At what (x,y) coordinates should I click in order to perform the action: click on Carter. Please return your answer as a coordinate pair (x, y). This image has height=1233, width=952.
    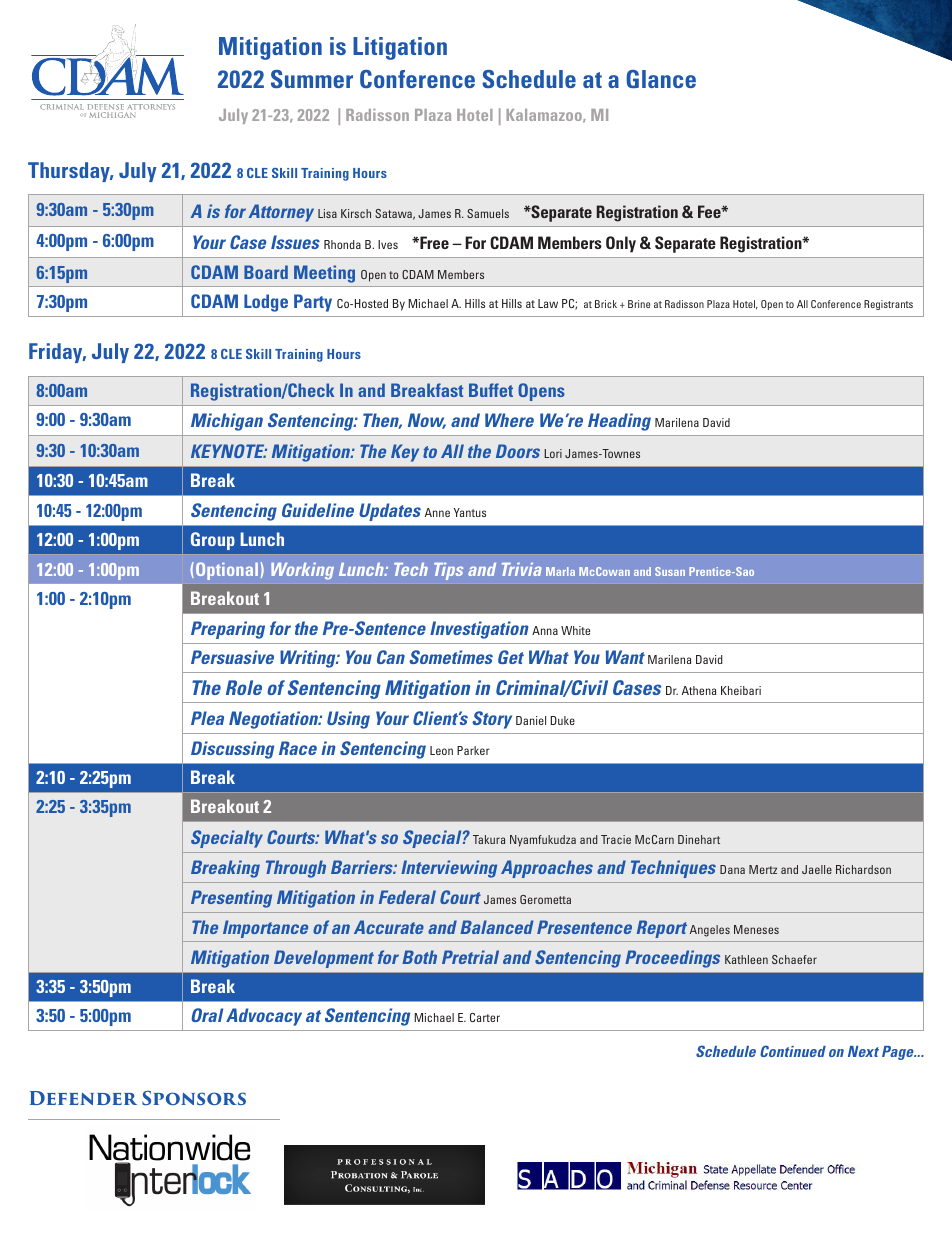
    Looking at the image, I should click on (485, 1017).
